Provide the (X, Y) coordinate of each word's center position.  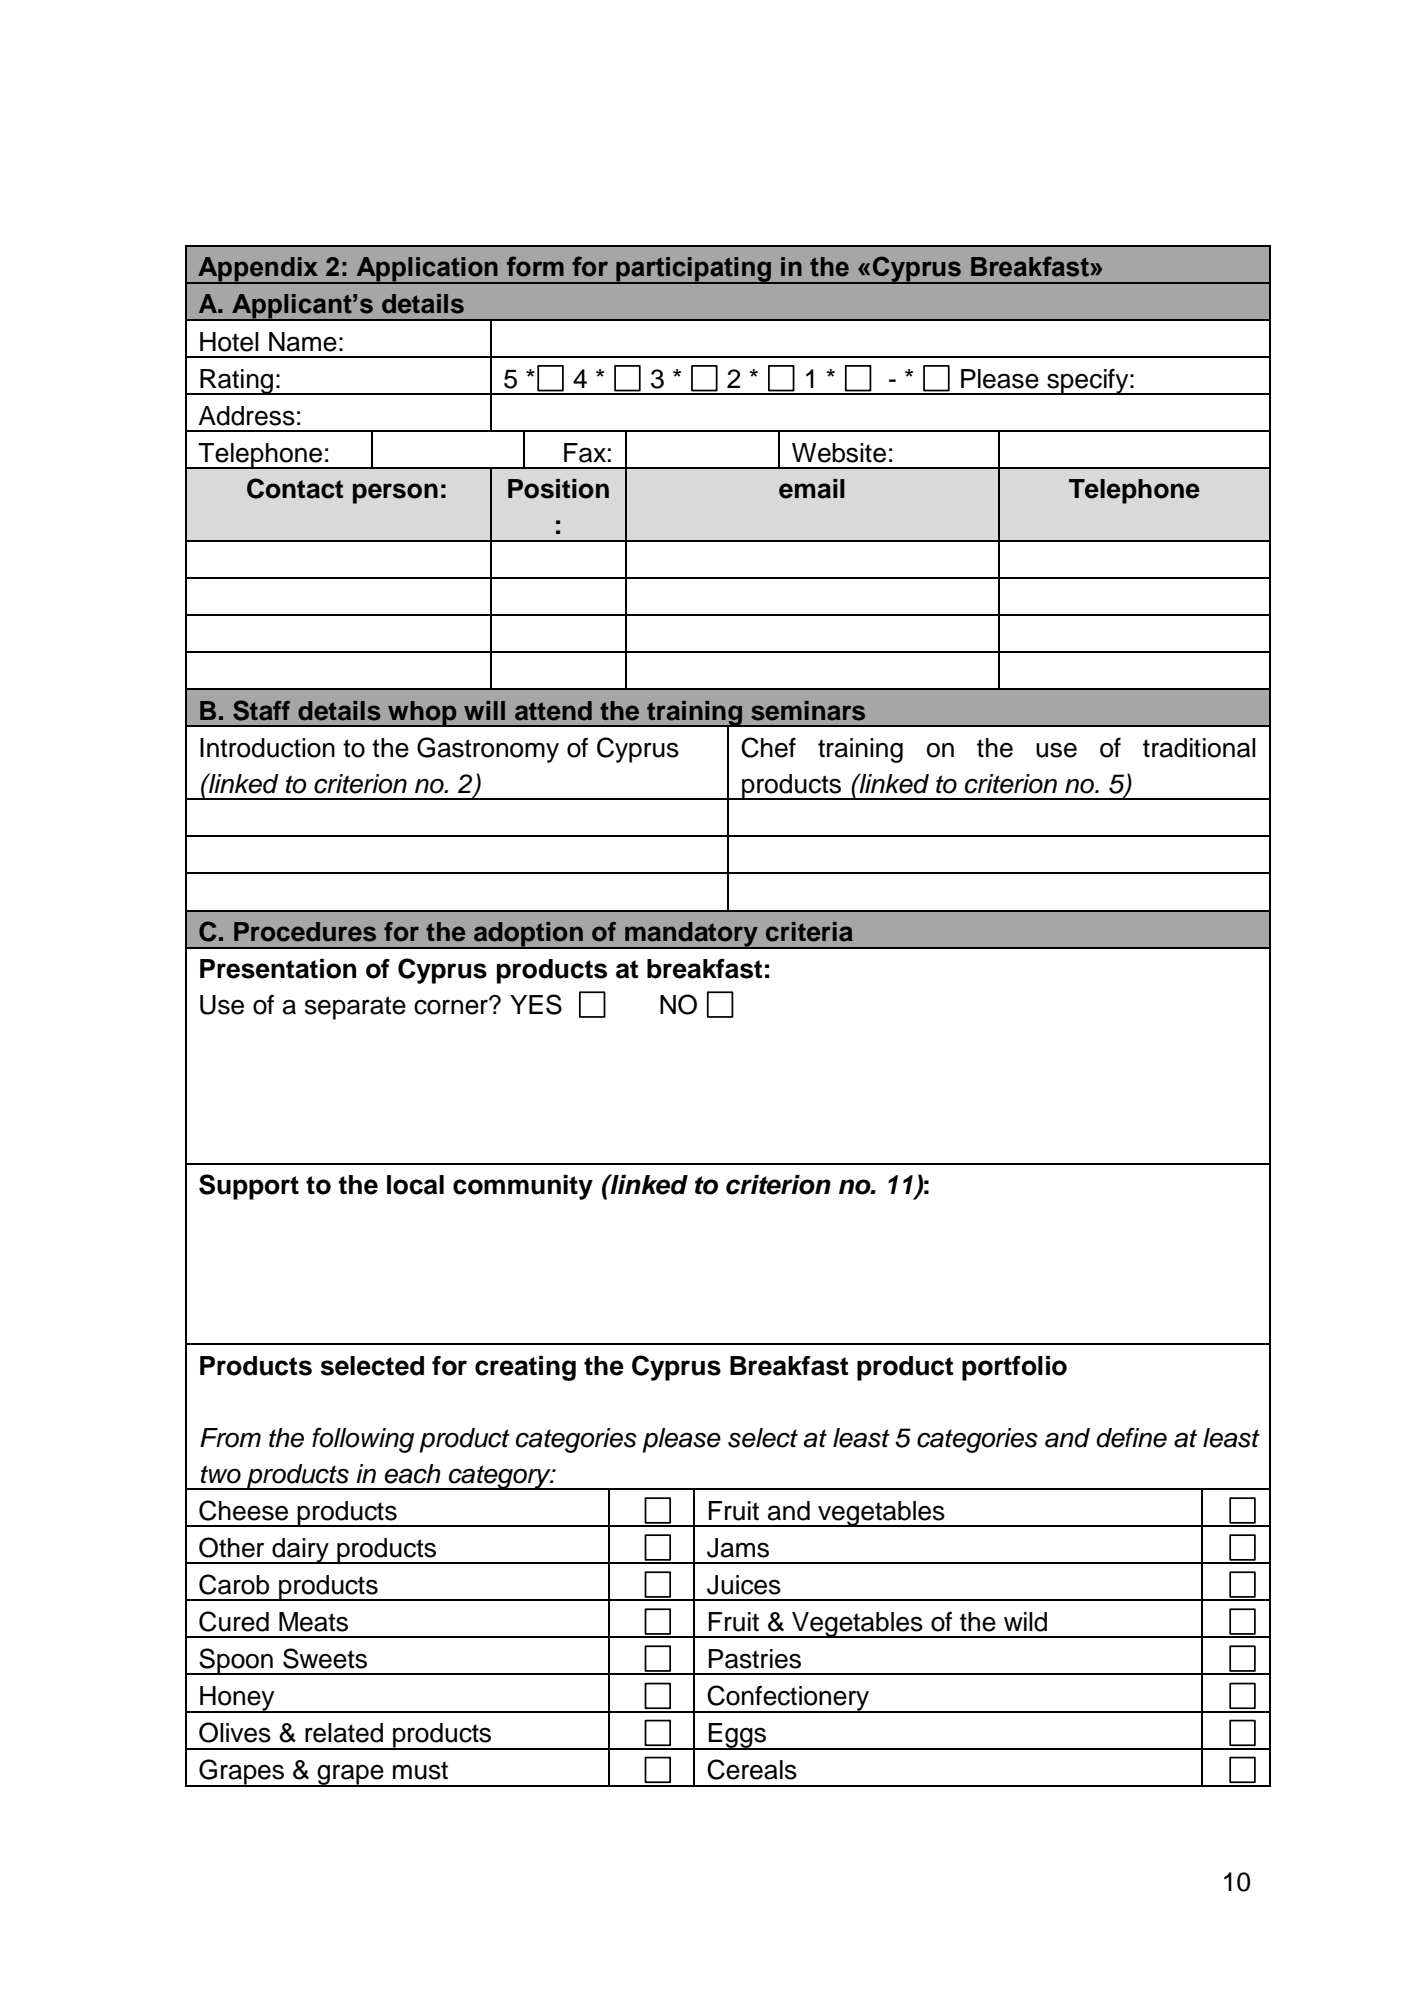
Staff (261, 710)
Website (839, 453)
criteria (809, 932)
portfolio (1014, 1368)
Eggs (738, 1736)
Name (303, 342)
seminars (808, 711)
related (344, 1733)
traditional (1199, 748)
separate (355, 1008)
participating (693, 270)
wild (1025, 1622)
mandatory (691, 935)
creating (525, 1368)
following (363, 1440)
